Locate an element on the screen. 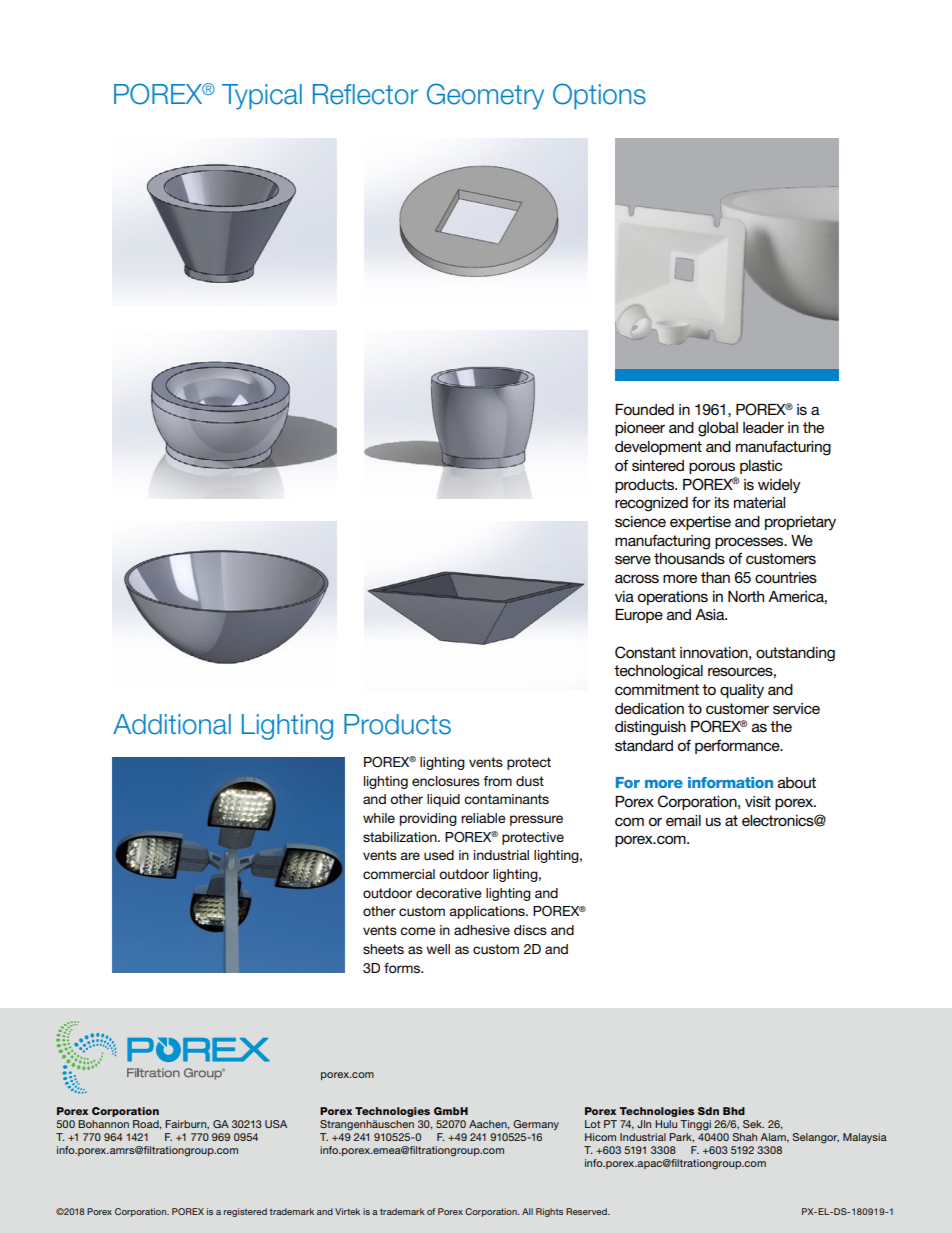 This screenshot has height=1233, width=952. All is located at coordinates (527, 1211).
